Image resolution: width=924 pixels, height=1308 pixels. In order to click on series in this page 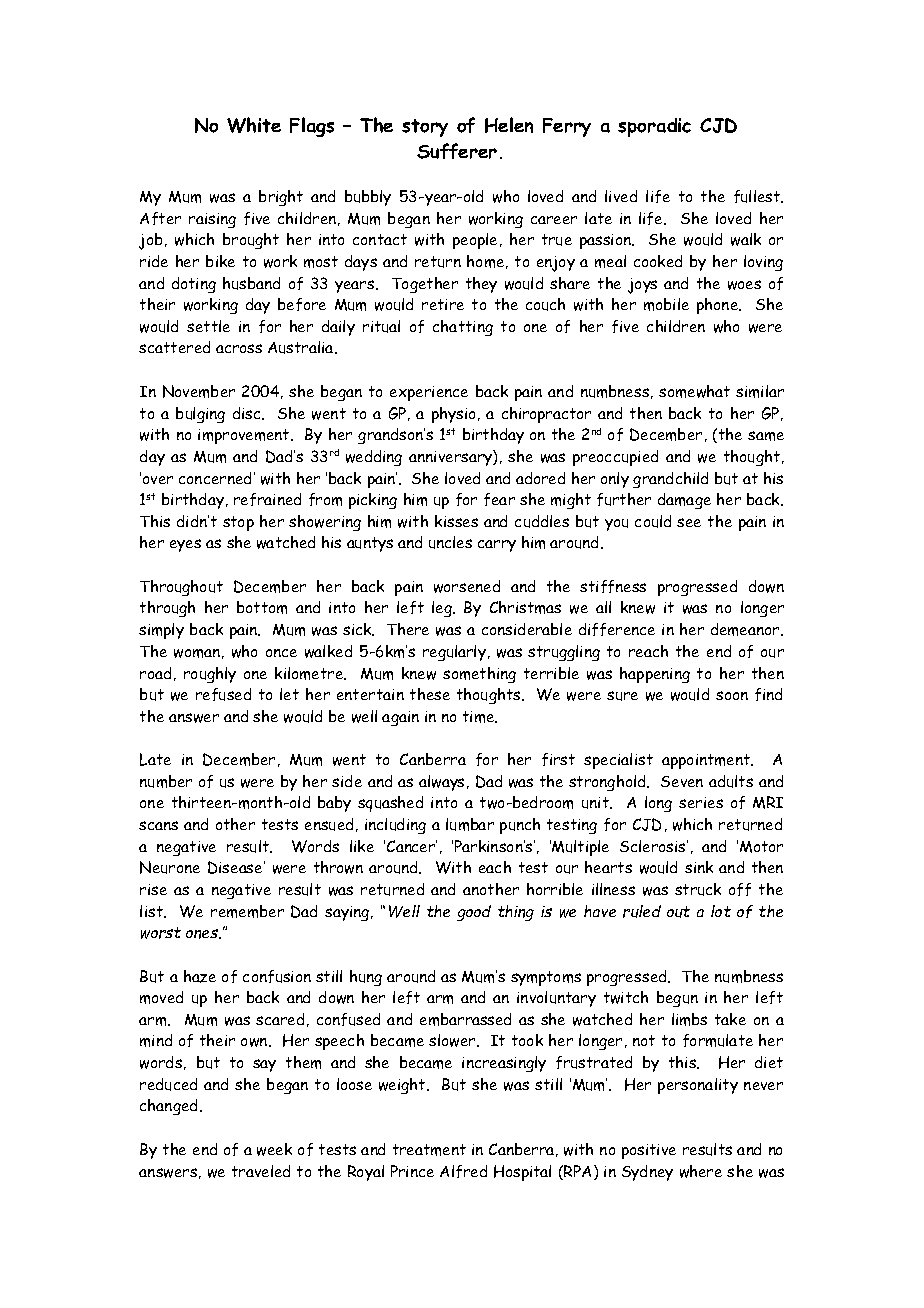, I will do `click(701, 802)`.
